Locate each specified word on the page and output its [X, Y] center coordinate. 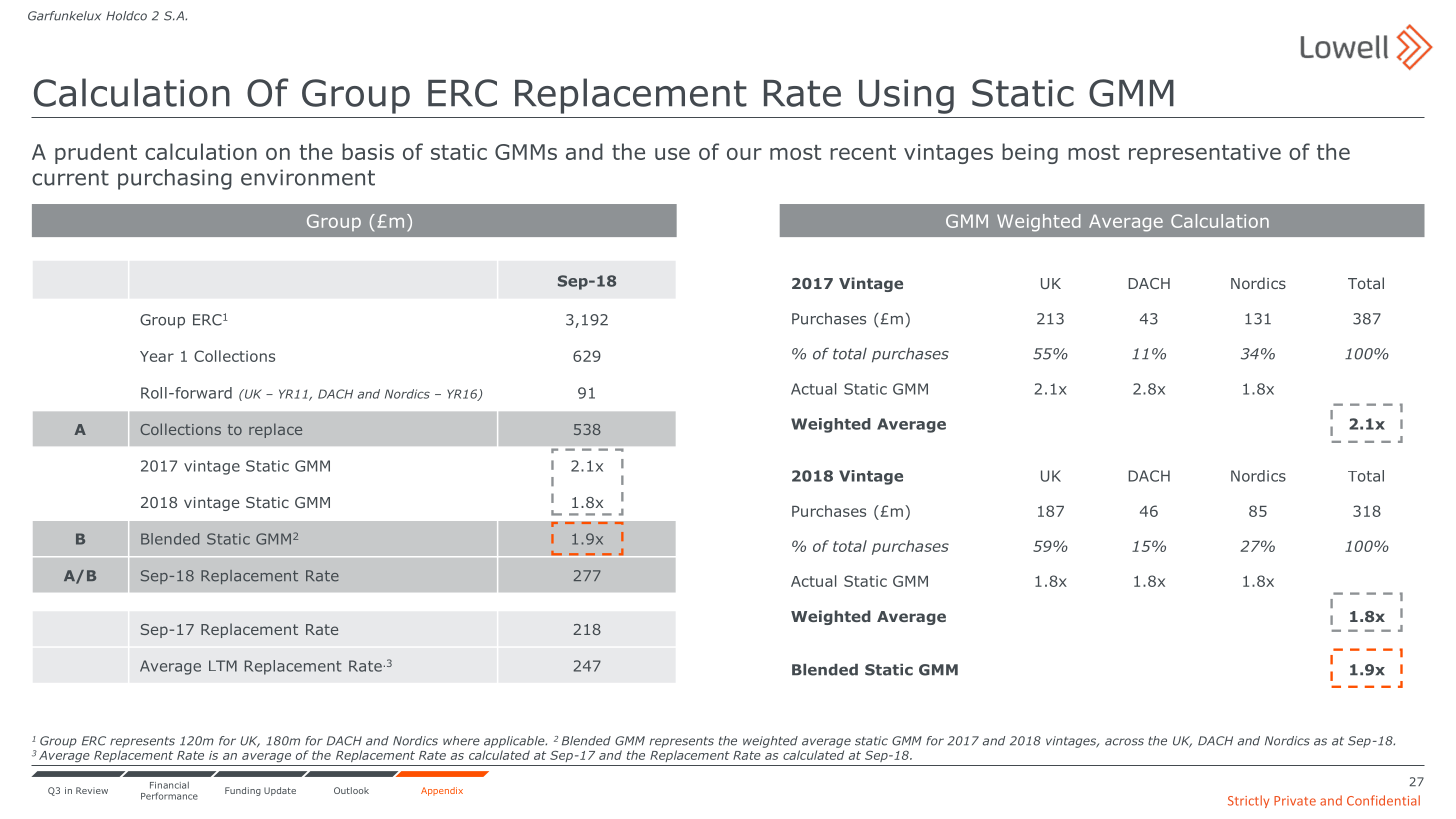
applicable [515, 742]
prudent [96, 153]
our [744, 154]
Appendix [442, 791]
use [672, 154]
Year [157, 356]
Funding [243, 791]
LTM [223, 666]
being [1030, 153]
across [1124, 742]
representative [1205, 154]
